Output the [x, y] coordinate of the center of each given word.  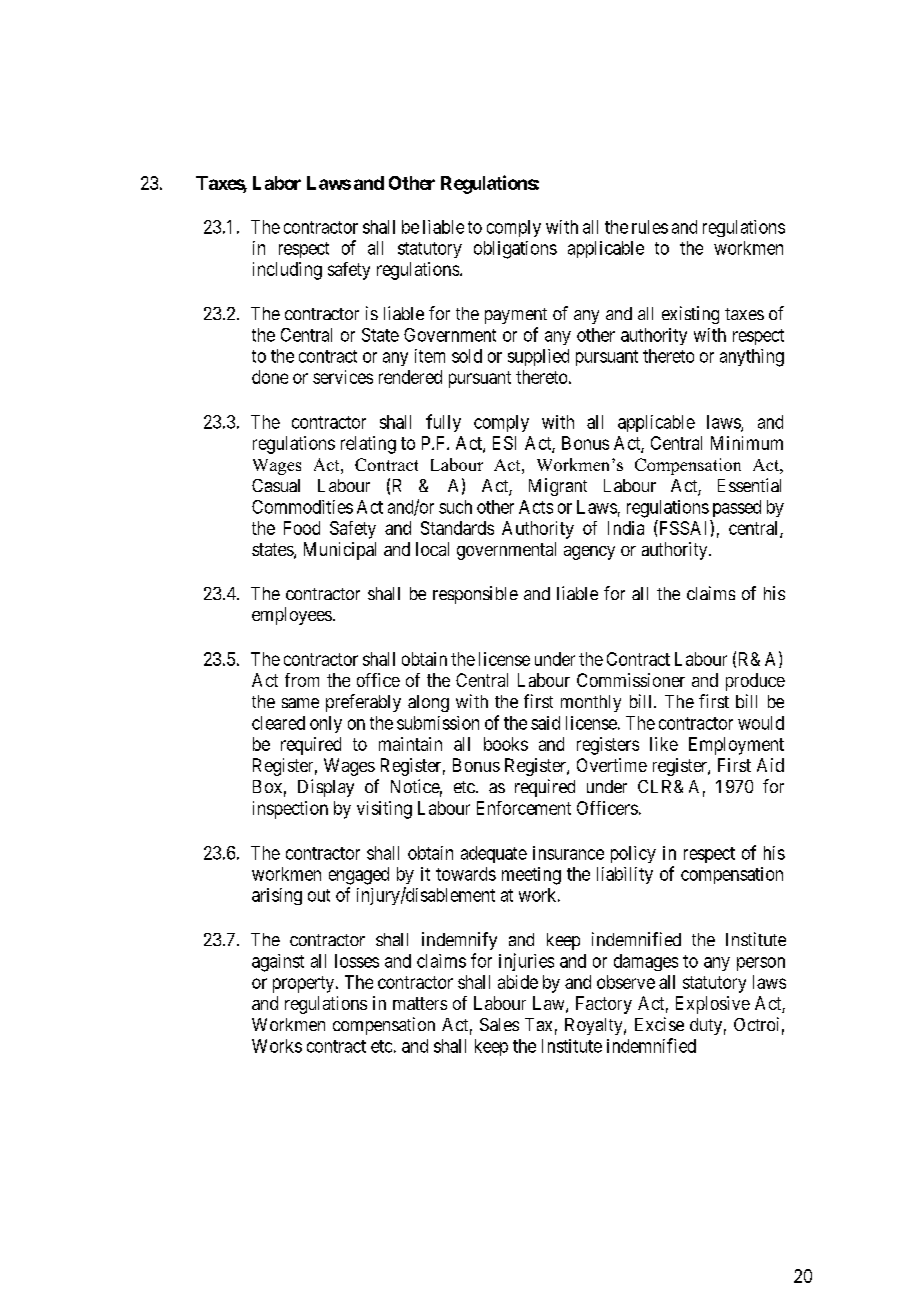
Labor [277, 183]
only [326, 724]
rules [650, 227]
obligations [515, 250]
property [305, 984]
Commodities [302, 507]
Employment [736, 746]
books [506, 744]
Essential [749, 485]
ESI [504, 443]
